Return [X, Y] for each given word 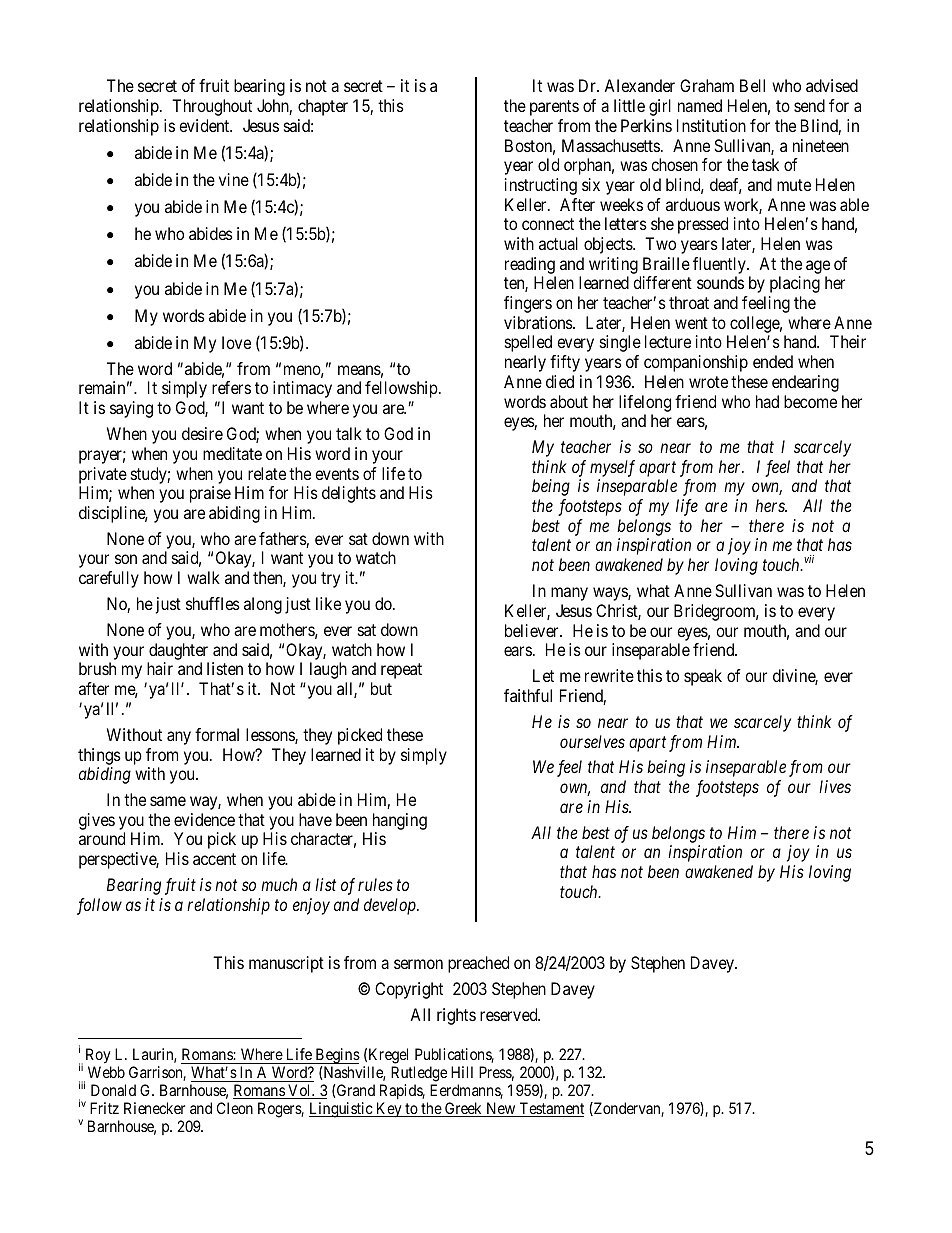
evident [205, 125]
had [767, 401]
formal [217, 734]
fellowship [401, 389]
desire [202, 433]
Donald [113, 1090]
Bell [752, 85]
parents [554, 108]
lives [835, 786]
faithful [528, 695]
